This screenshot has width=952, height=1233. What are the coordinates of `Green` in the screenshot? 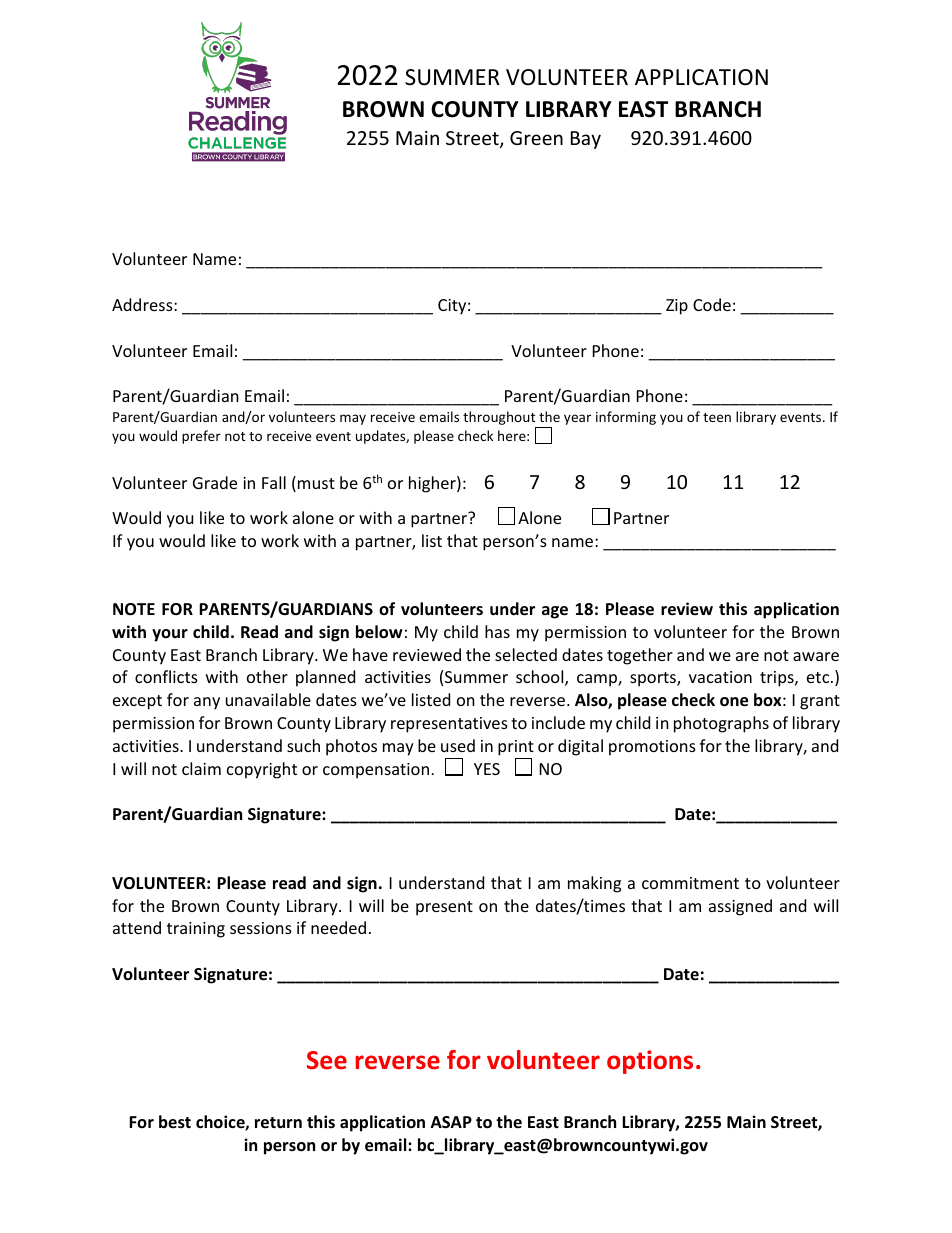 It's located at (536, 138).
